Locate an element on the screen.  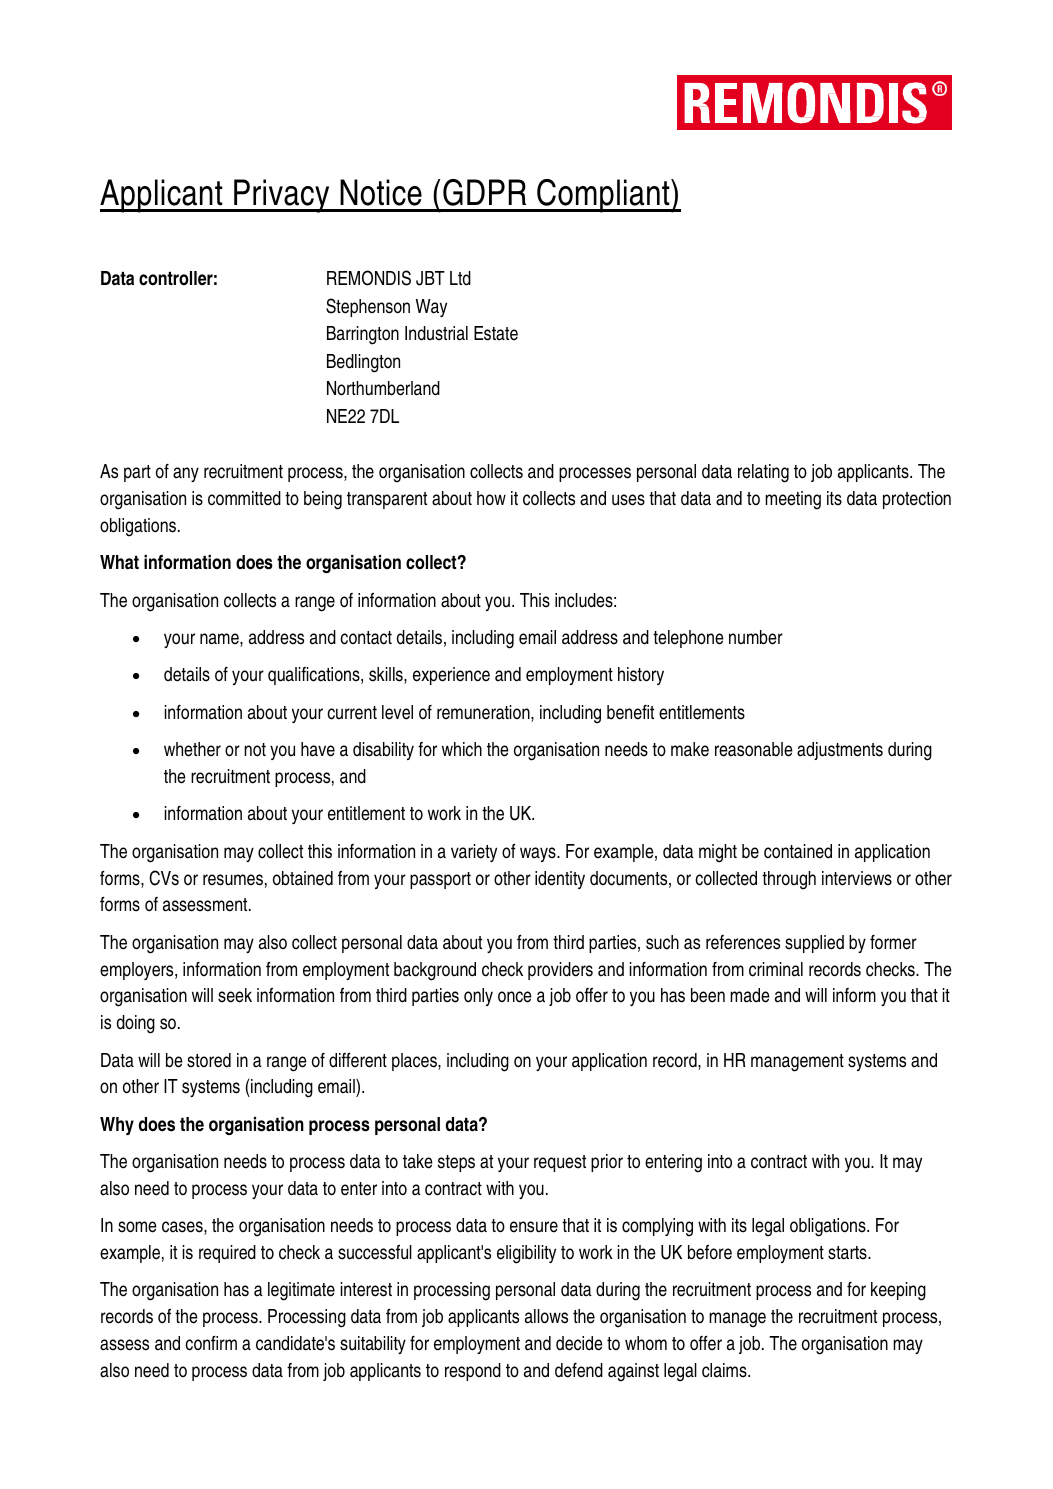
Ltd is located at coordinates (460, 278).
